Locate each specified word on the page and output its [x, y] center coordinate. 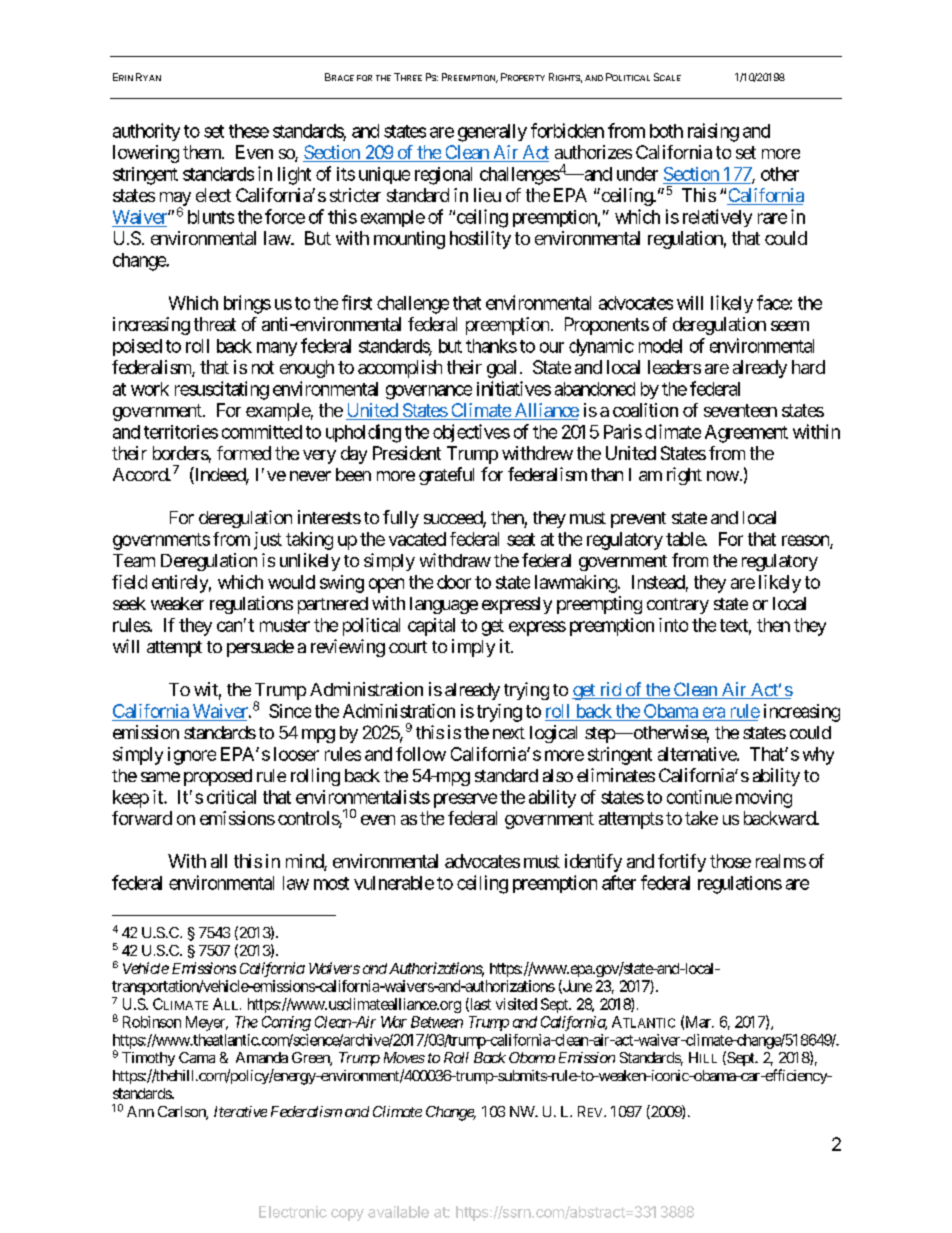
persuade [260, 648]
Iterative [240, 1111]
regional [443, 176]
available [398, 1212]
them [203, 152]
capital [431, 627]
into [673, 625]
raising [713, 132]
